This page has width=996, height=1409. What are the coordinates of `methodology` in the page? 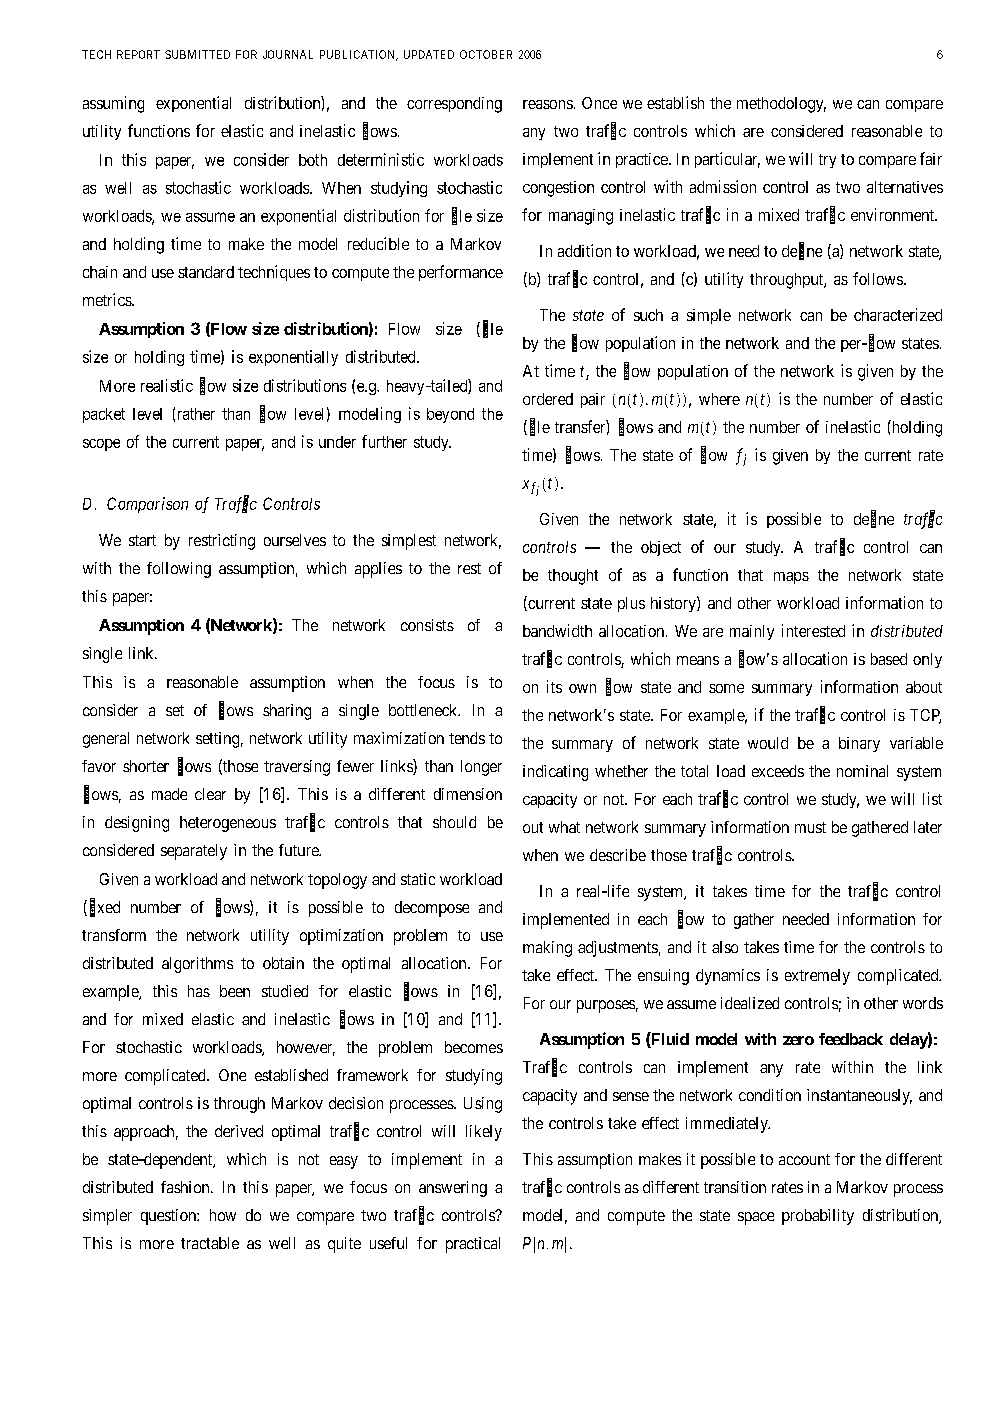 It's located at (781, 105).
